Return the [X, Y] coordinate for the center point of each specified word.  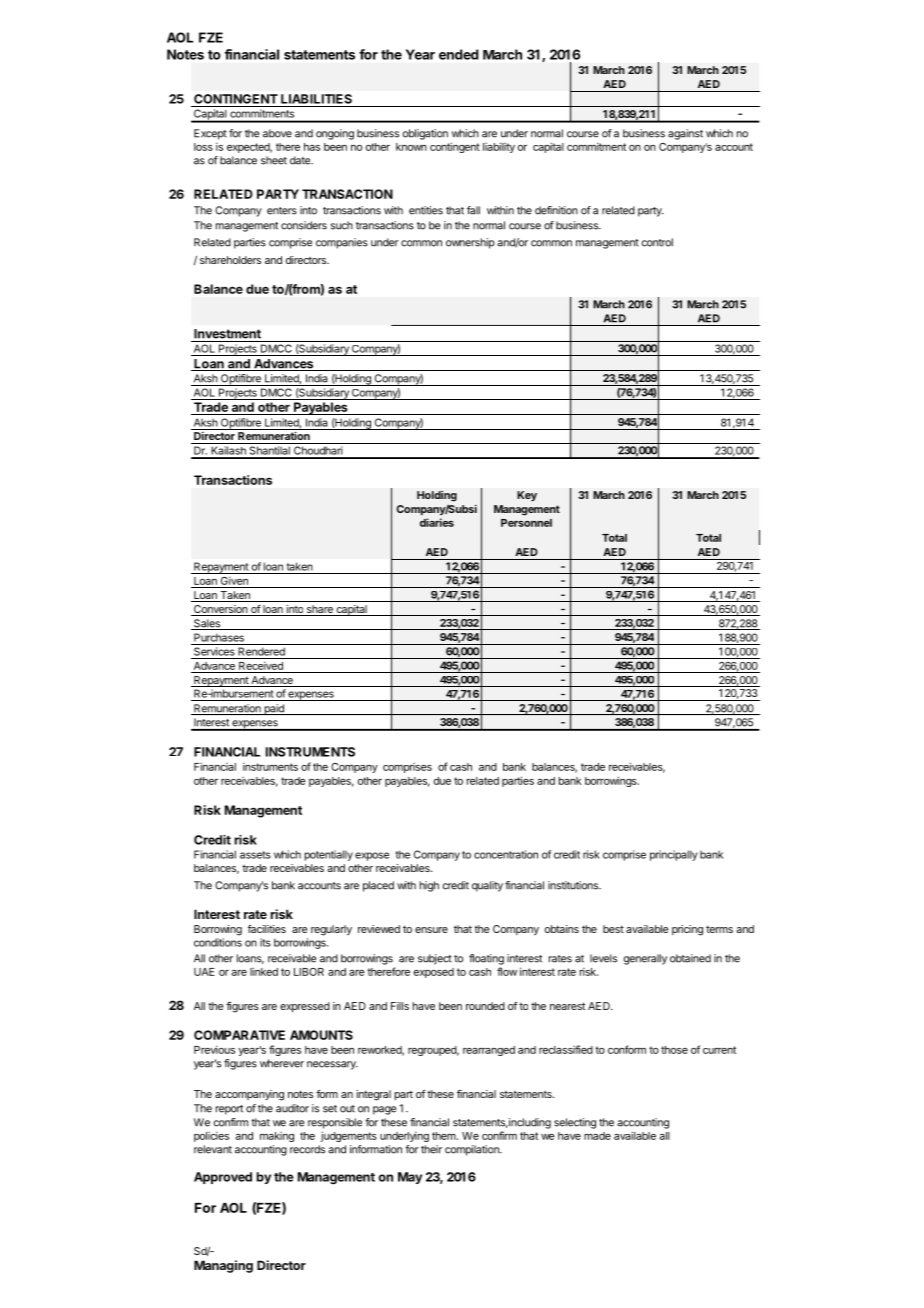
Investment [227, 334]
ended [459, 54]
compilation [473, 1150]
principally [674, 855]
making [277, 1137]
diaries [437, 522]
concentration [506, 854]
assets [255, 855]
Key [527, 496]
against [685, 134]
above [277, 133]
